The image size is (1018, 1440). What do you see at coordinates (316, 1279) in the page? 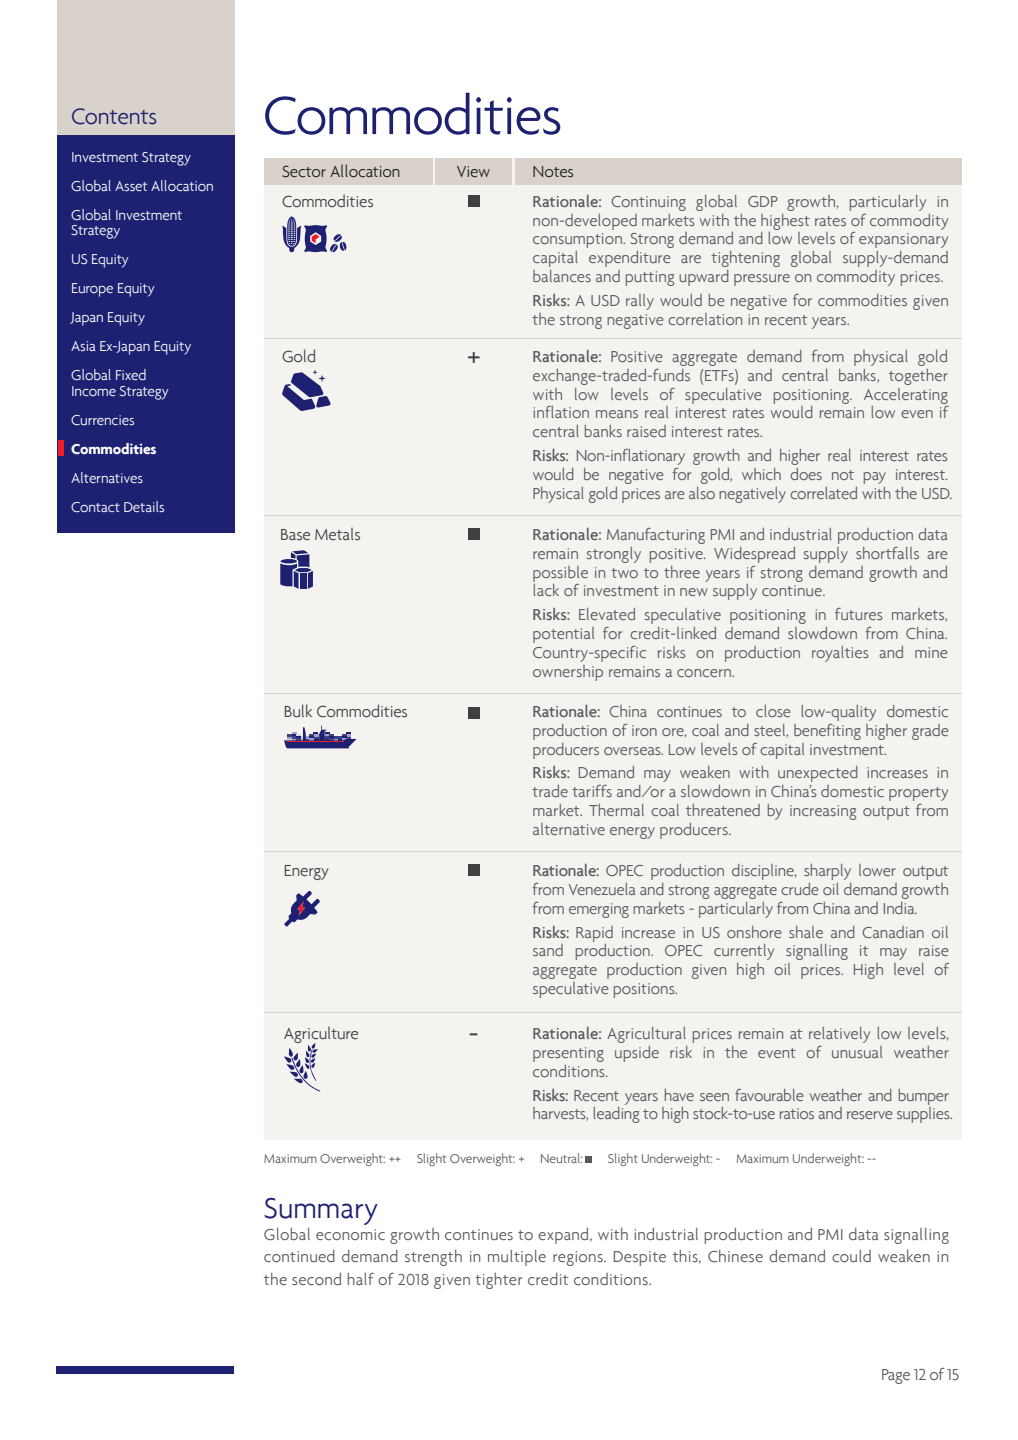
I see `second` at bounding box center [316, 1279].
